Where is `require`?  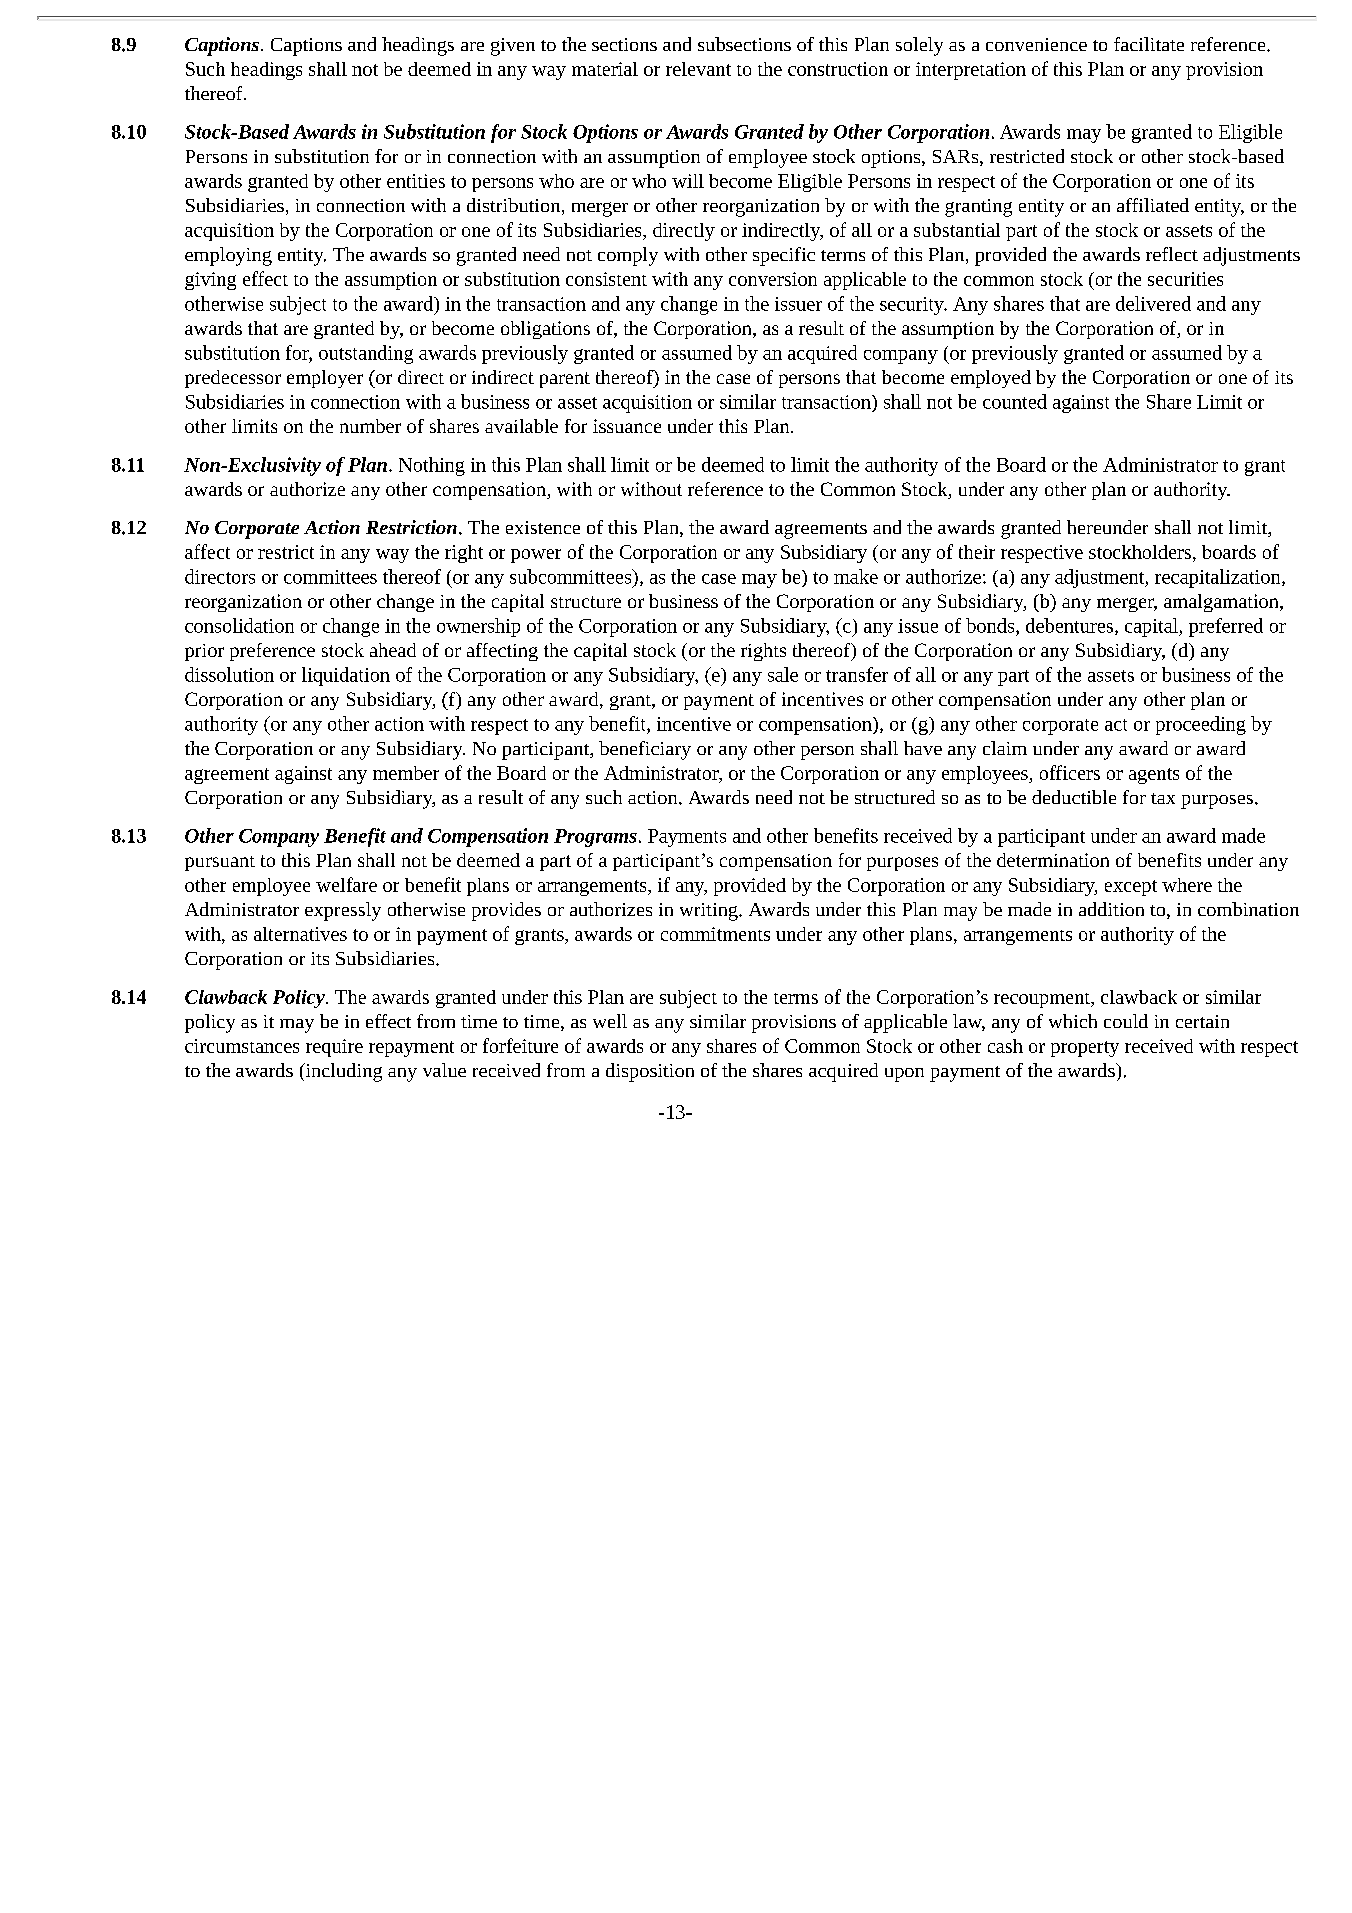
require is located at coordinates (334, 1048).
